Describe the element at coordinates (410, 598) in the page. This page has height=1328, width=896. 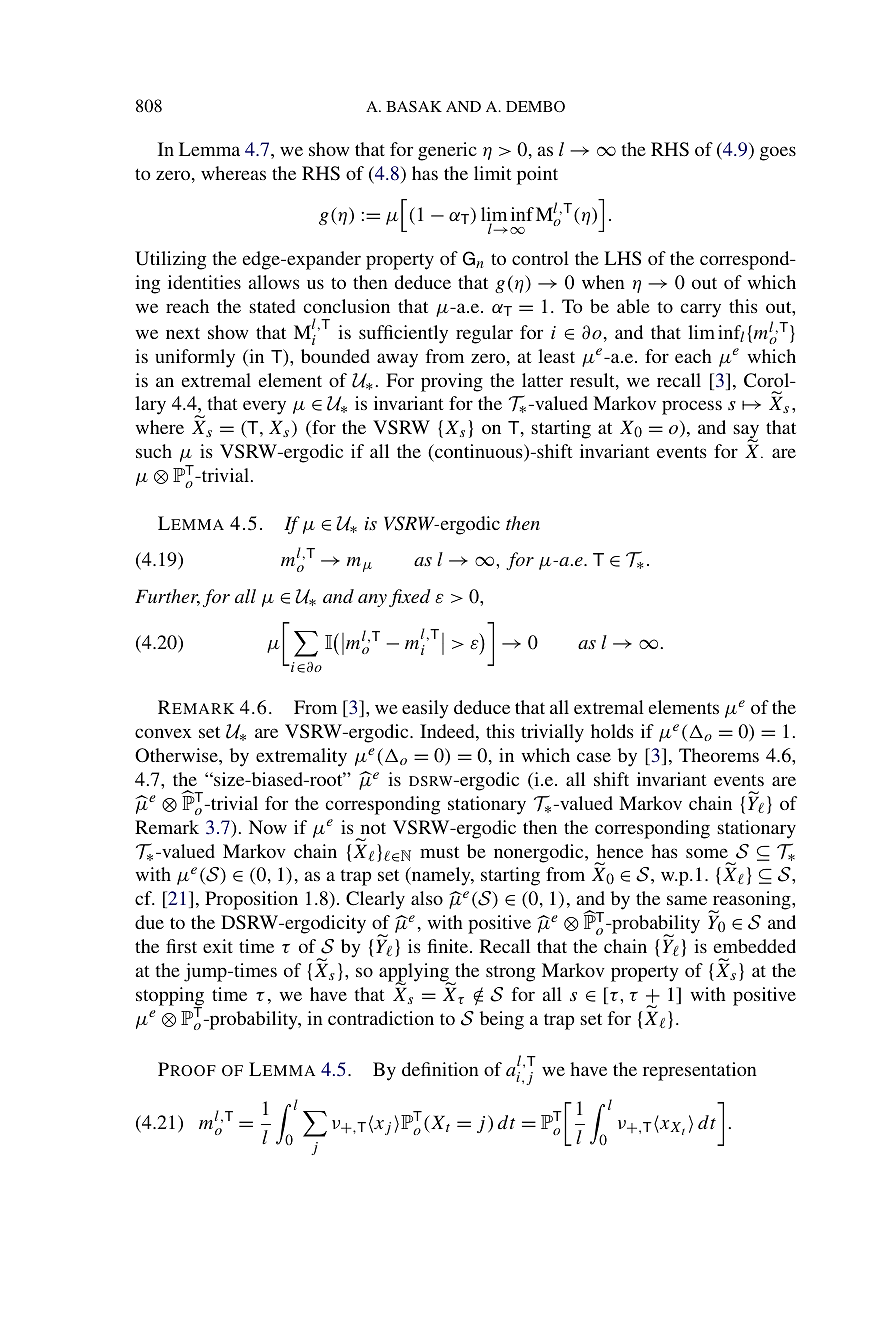
I see `fixed` at that location.
